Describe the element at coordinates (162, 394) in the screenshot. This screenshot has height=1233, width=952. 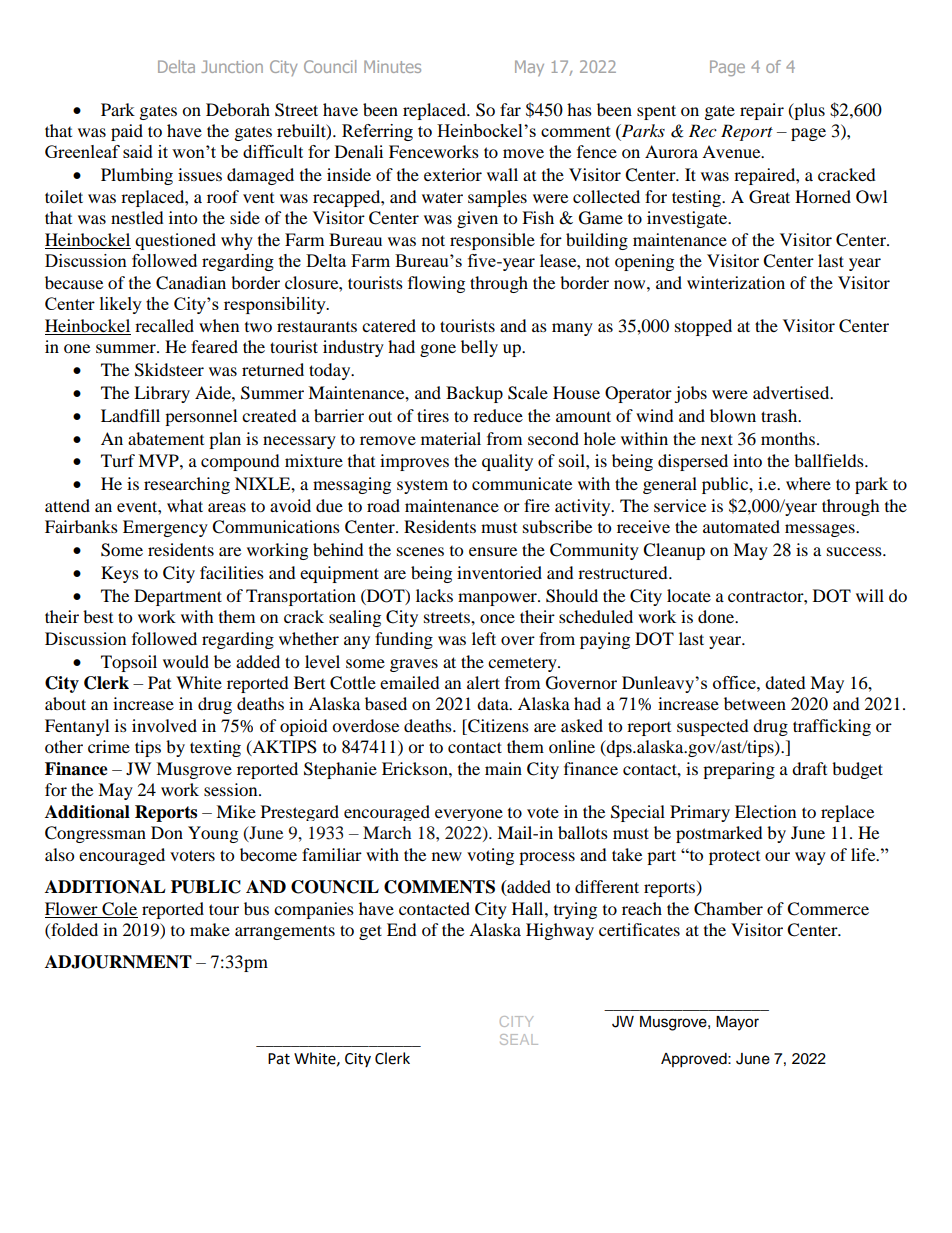
I see `Library` at that location.
